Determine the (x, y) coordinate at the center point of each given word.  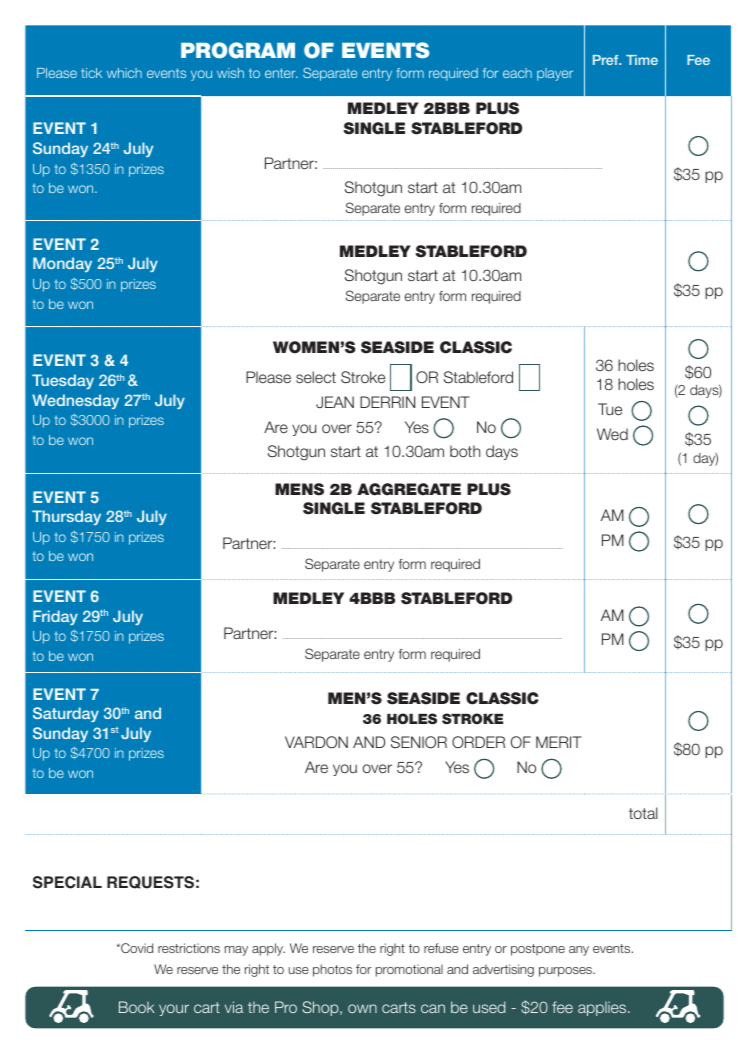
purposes (566, 972)
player (555, 74)
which (124, 73)
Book (137, 1007)
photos (332, 970)
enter (281, 73)
